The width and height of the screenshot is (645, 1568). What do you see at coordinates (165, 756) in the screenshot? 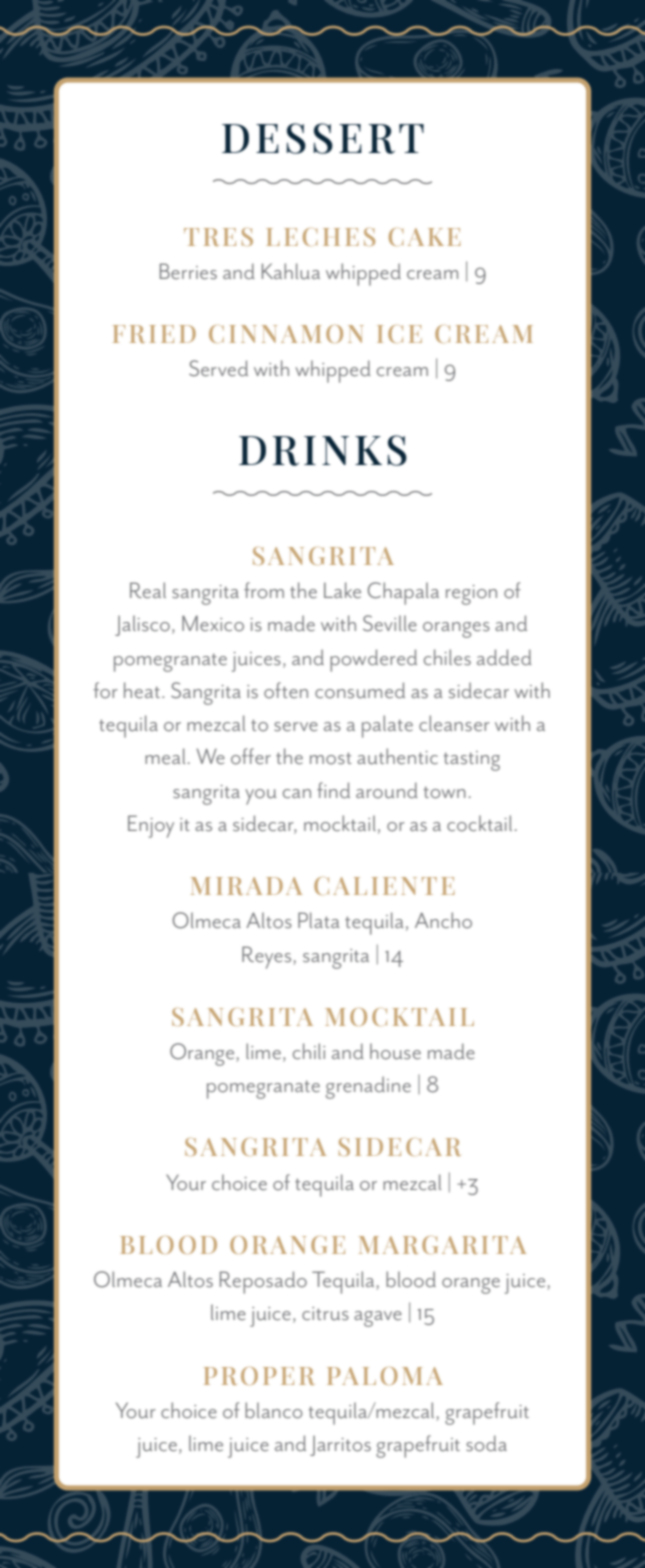
I see `meal` at bounding box center [165, 756].
